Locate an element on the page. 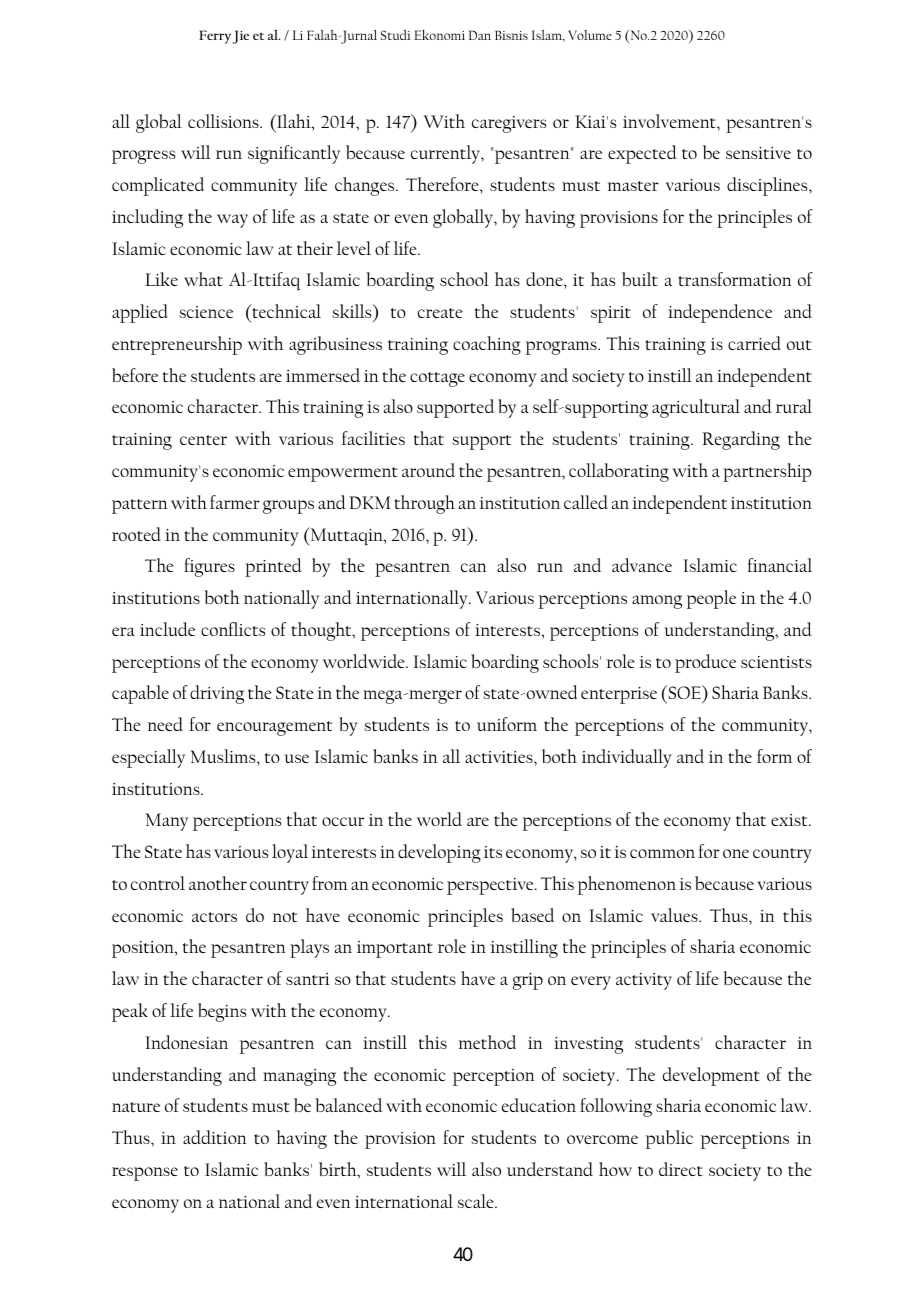  activities is located at coordinates (500, 757).
